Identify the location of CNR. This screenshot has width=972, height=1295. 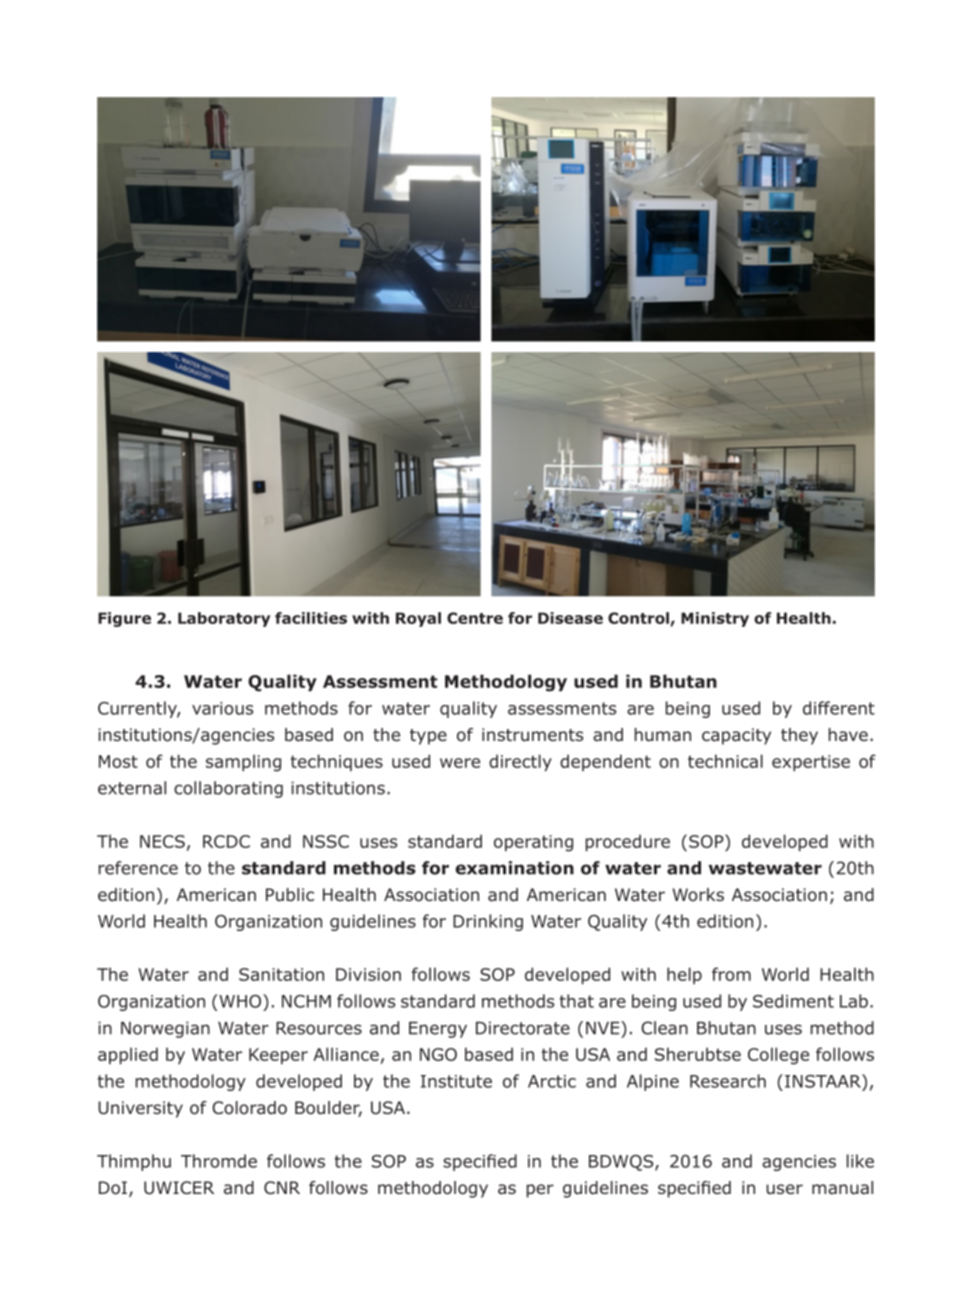
(282, 1187).
